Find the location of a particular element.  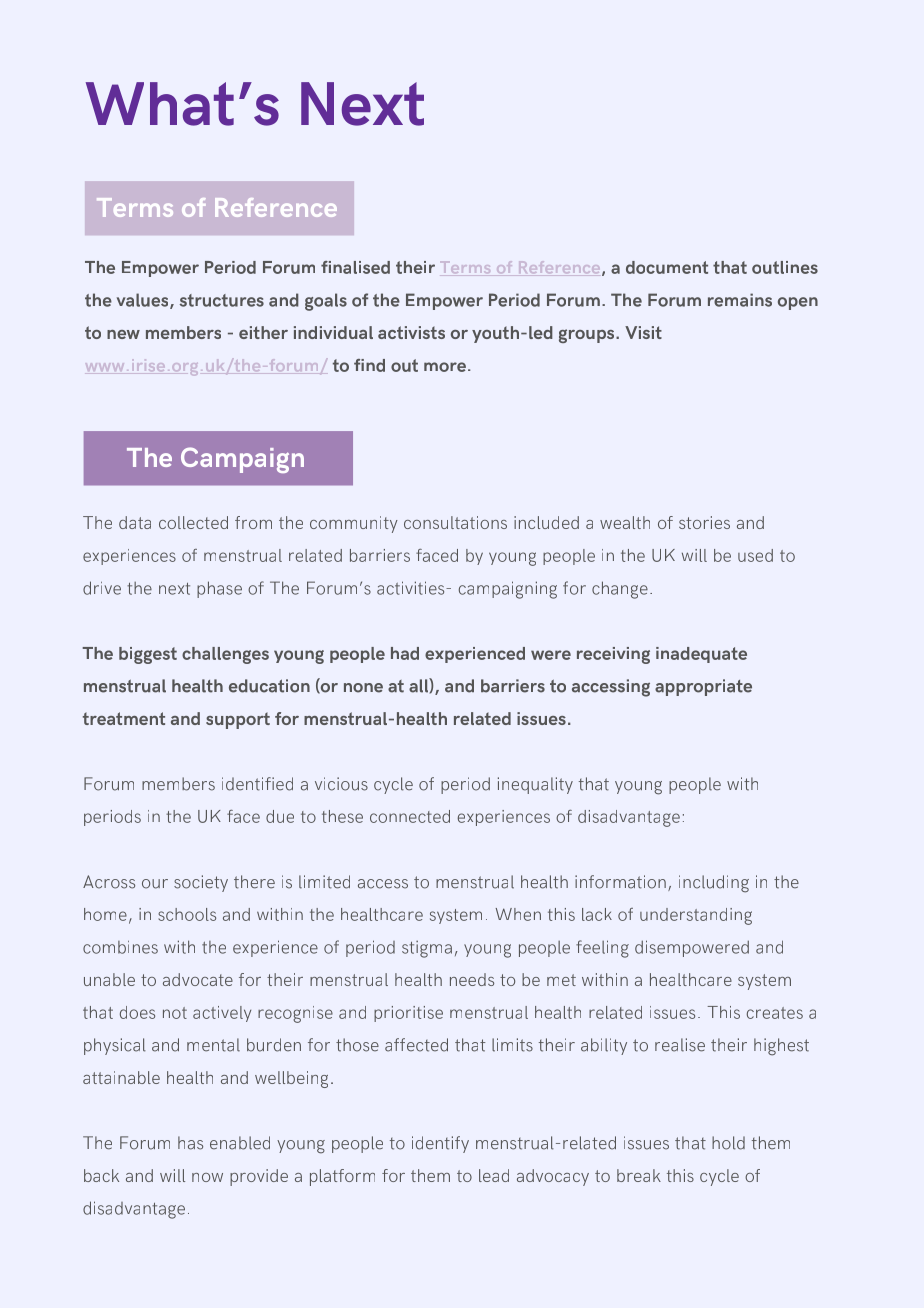

connected is located at coordinates (410, 816).
